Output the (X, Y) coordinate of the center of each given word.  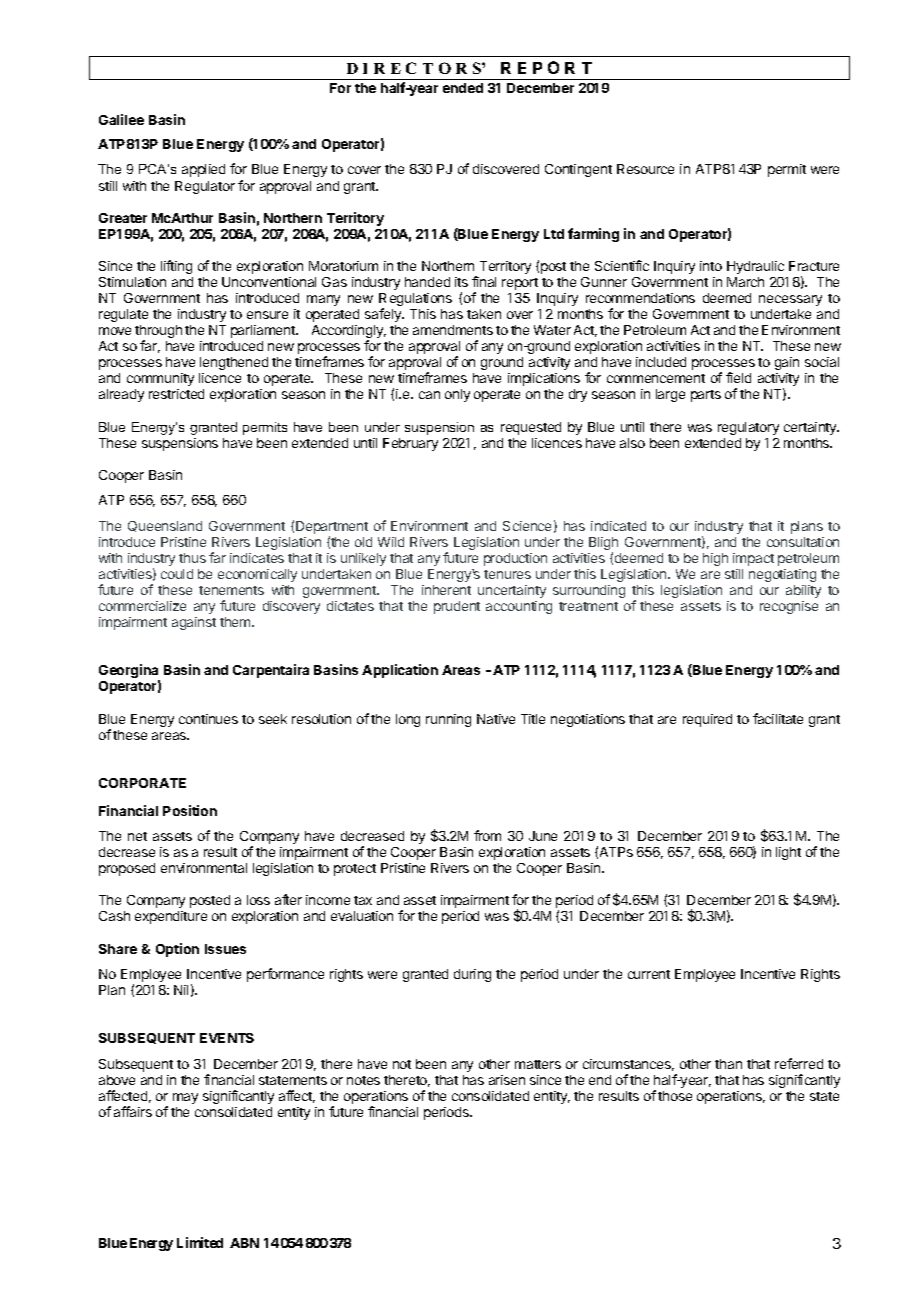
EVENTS (227, 1038)
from (487, 835)
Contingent (578, 170)
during (472, 975)
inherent (446, 590)
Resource (645, 169)
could (177, 574)
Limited (200, 1242)
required (707, 720)
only (457, 395)
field (738, 377)
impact (753, 559)
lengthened (234, 363)
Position (190, 810)
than (728, 1064)
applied (203, 170)
